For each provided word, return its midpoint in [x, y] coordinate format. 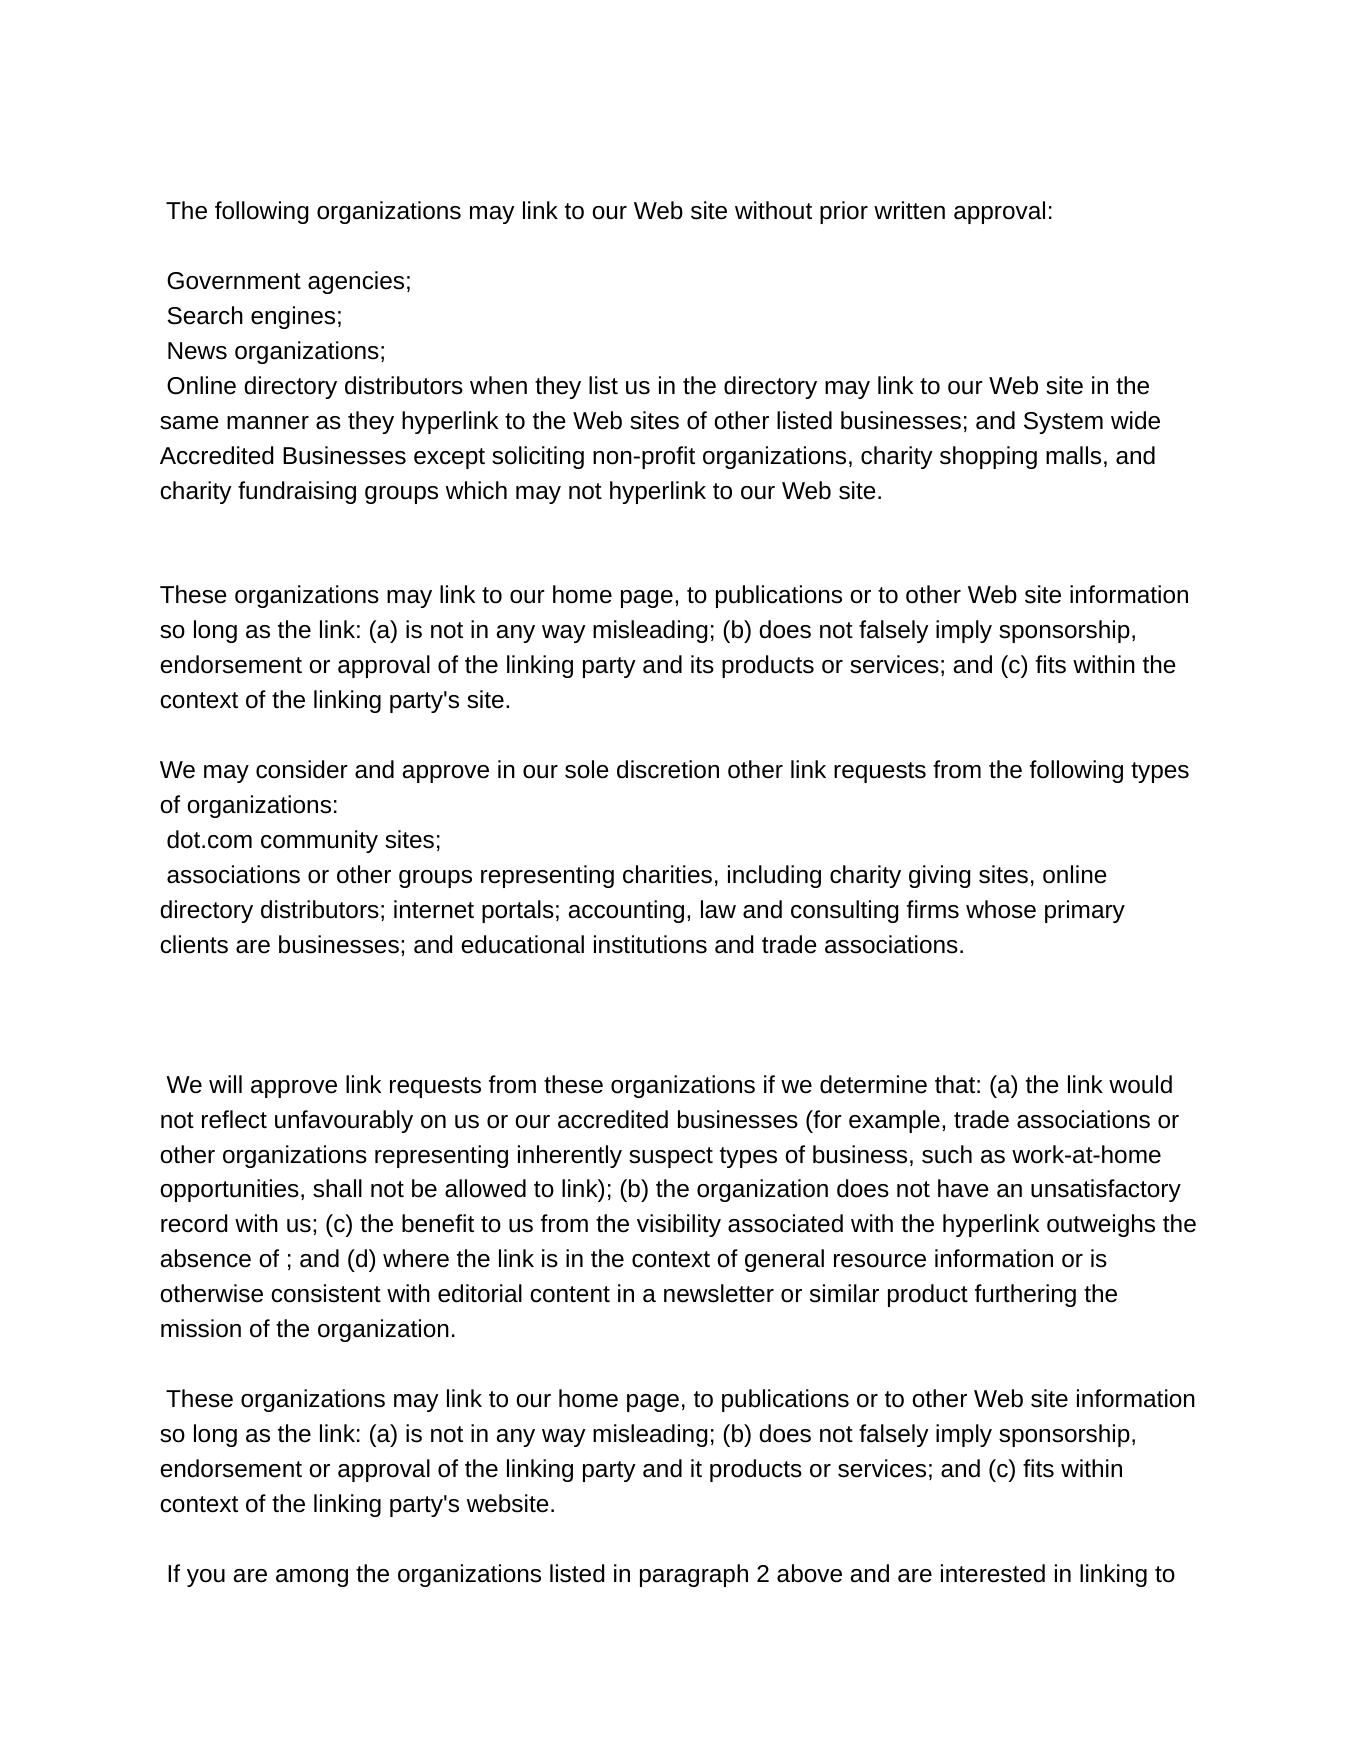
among [312, 1578]
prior [844, 212]
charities [667, 874]
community [319, 841]
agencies [356, 282]
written [909, 210]
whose [1001, 909]
